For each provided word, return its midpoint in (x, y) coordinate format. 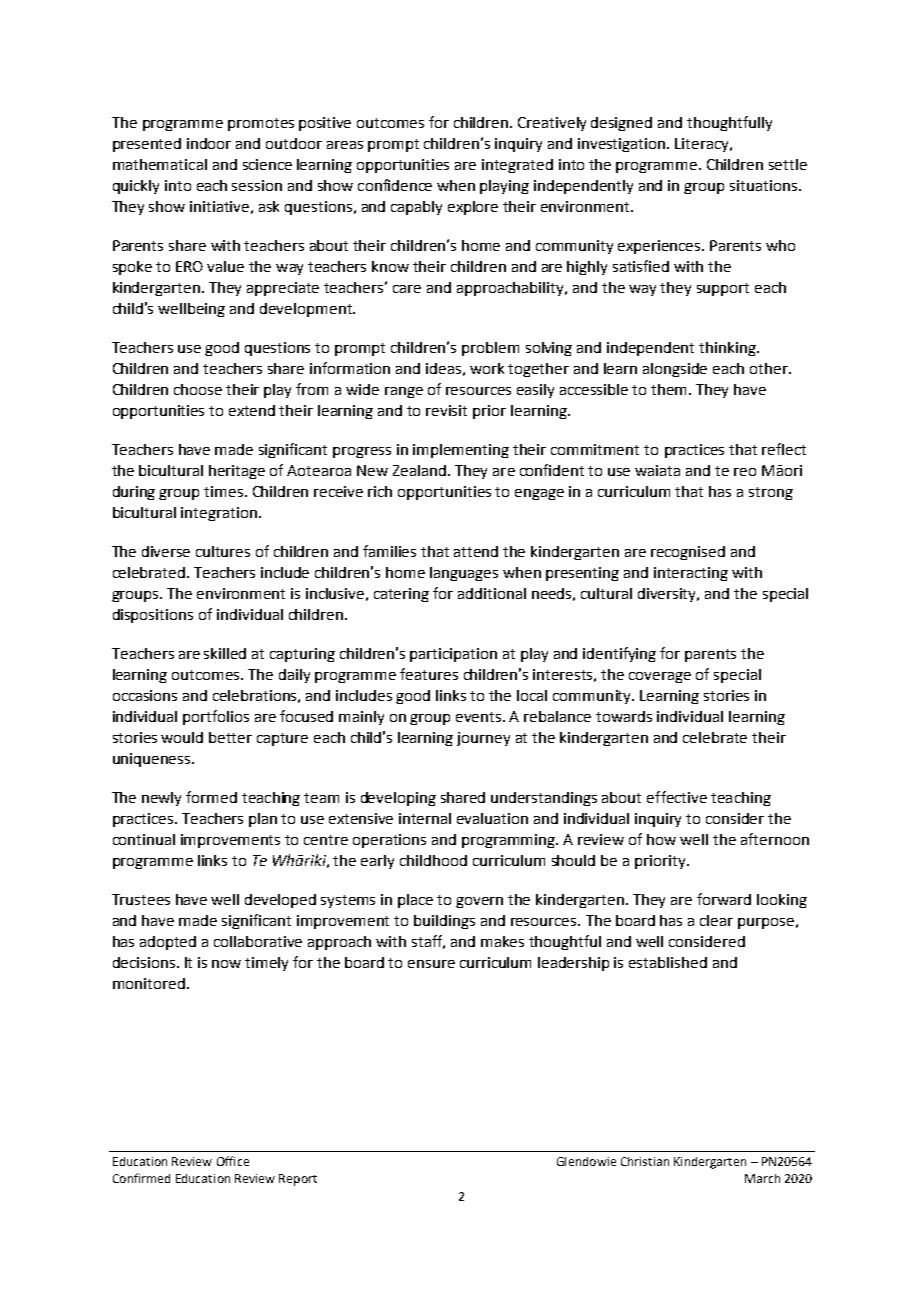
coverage (660, 677)
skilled (225, 653)
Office (233, 1161)
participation (453, 655)
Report (298, 1180)
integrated (517, 166)
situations (763, 185)
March (762, 1178)
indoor (209, 143)
